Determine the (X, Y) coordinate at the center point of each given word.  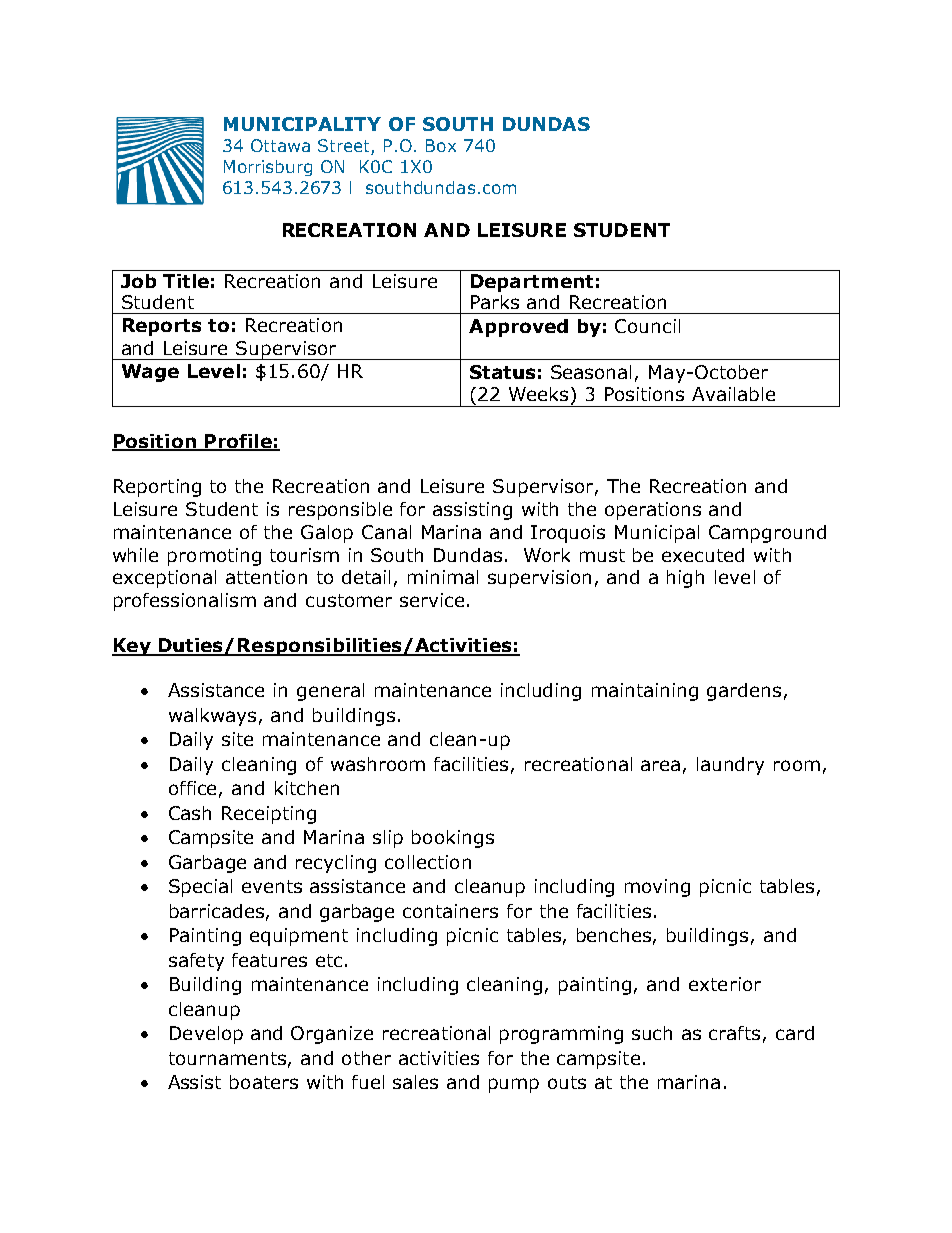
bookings (453, 839)
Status (502, 372)
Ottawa (280, 145)
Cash (190, 813)
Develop (206, 1035)
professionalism (185, 602)
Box (441, 145)
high (685, 579)
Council (647, 326)
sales (415, 1082)
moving (657, 888)
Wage (150, 373)
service (432, 600)
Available (733, 394)
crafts (734, 1033)
